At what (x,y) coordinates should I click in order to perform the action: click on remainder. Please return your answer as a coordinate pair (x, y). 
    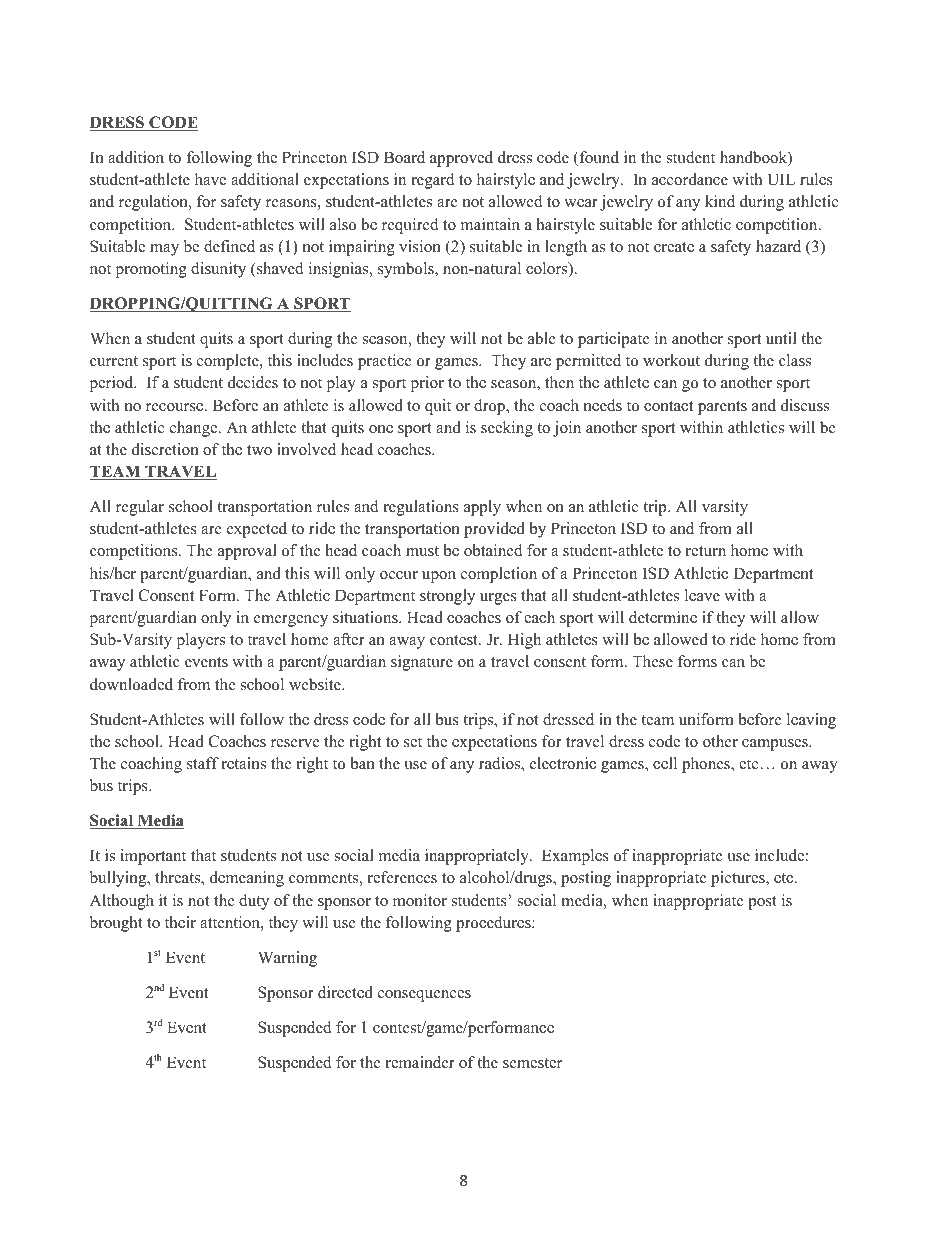
    Looking at the image, I should click on (420, 1062).
